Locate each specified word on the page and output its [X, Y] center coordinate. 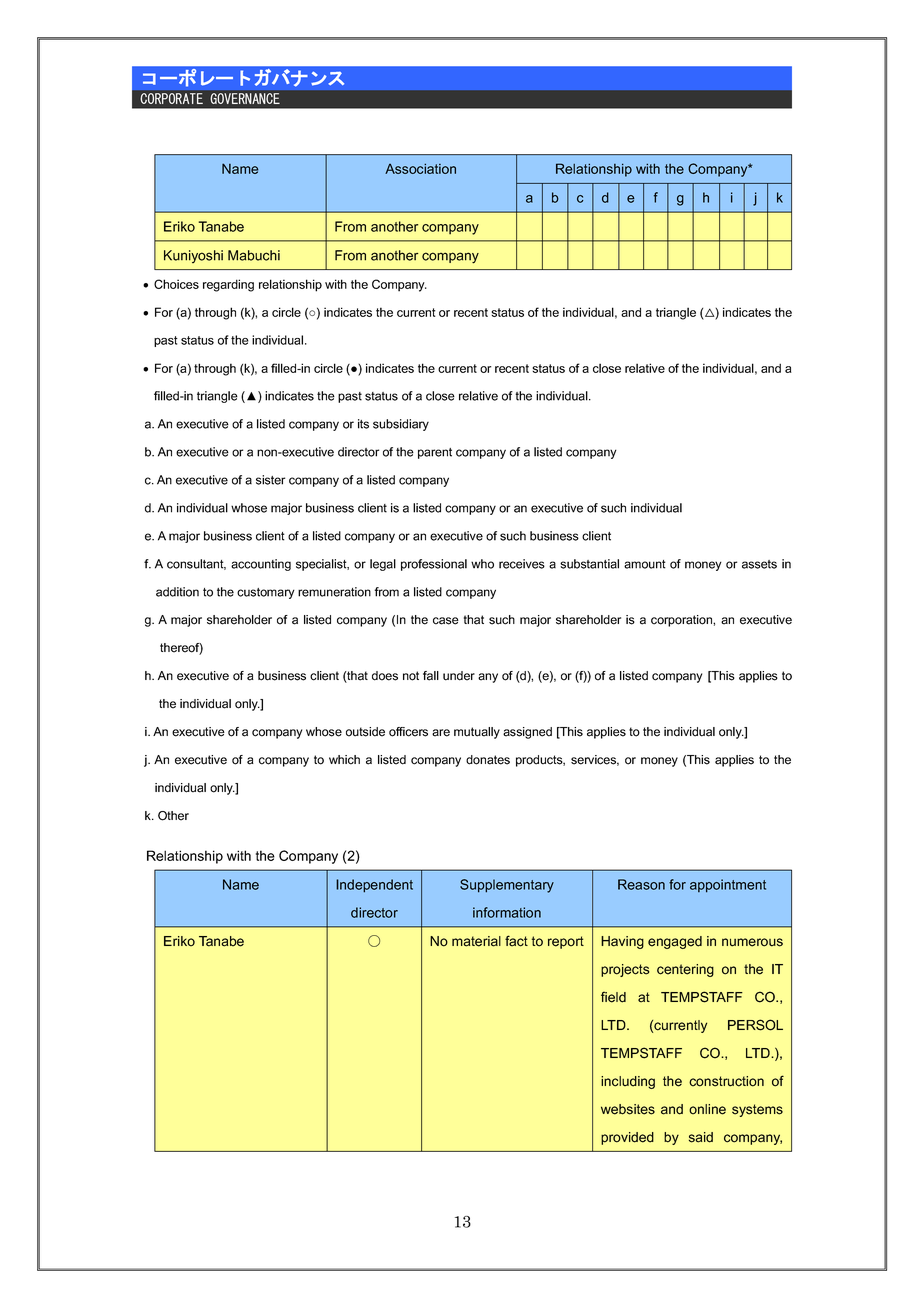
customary [266, 593]
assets [759, 564]
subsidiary [401, 425]
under [459, 676]
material [476, 941]
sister [270, 480]
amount [645, 564]
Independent [374, 886]
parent [435, 453]
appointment [728, 886]
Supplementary [507, 886]
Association [420, 168]
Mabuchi [254, 255]
